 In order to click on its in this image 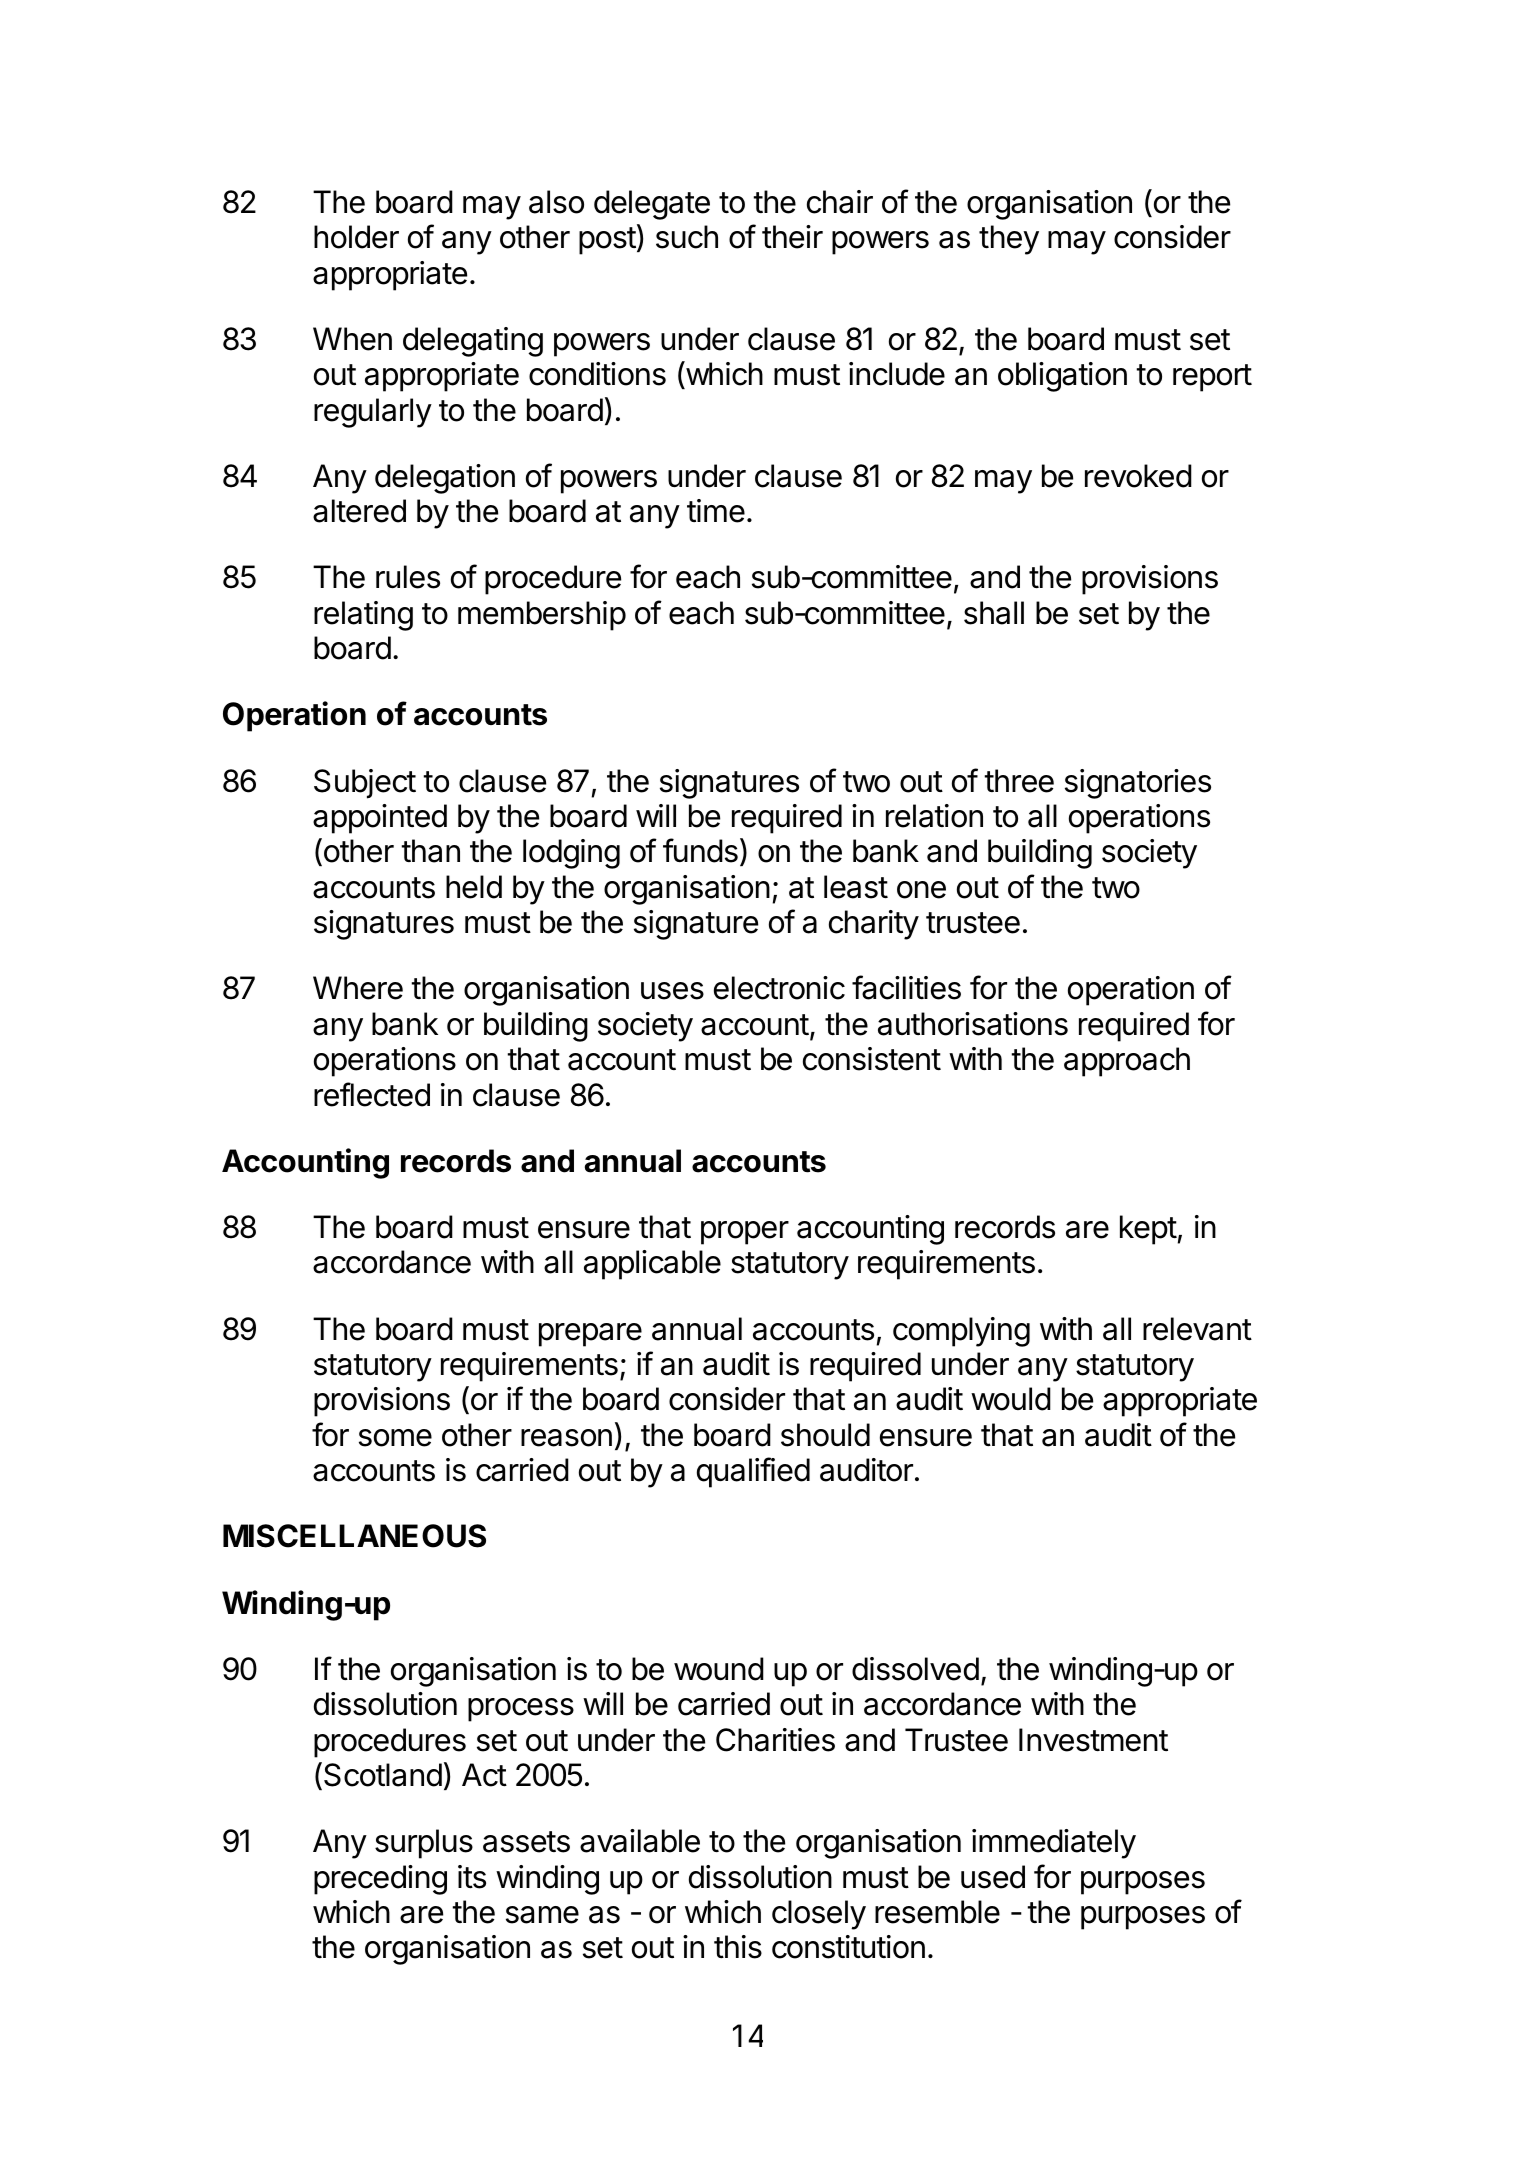, I will do `click(472, 1877)`.
